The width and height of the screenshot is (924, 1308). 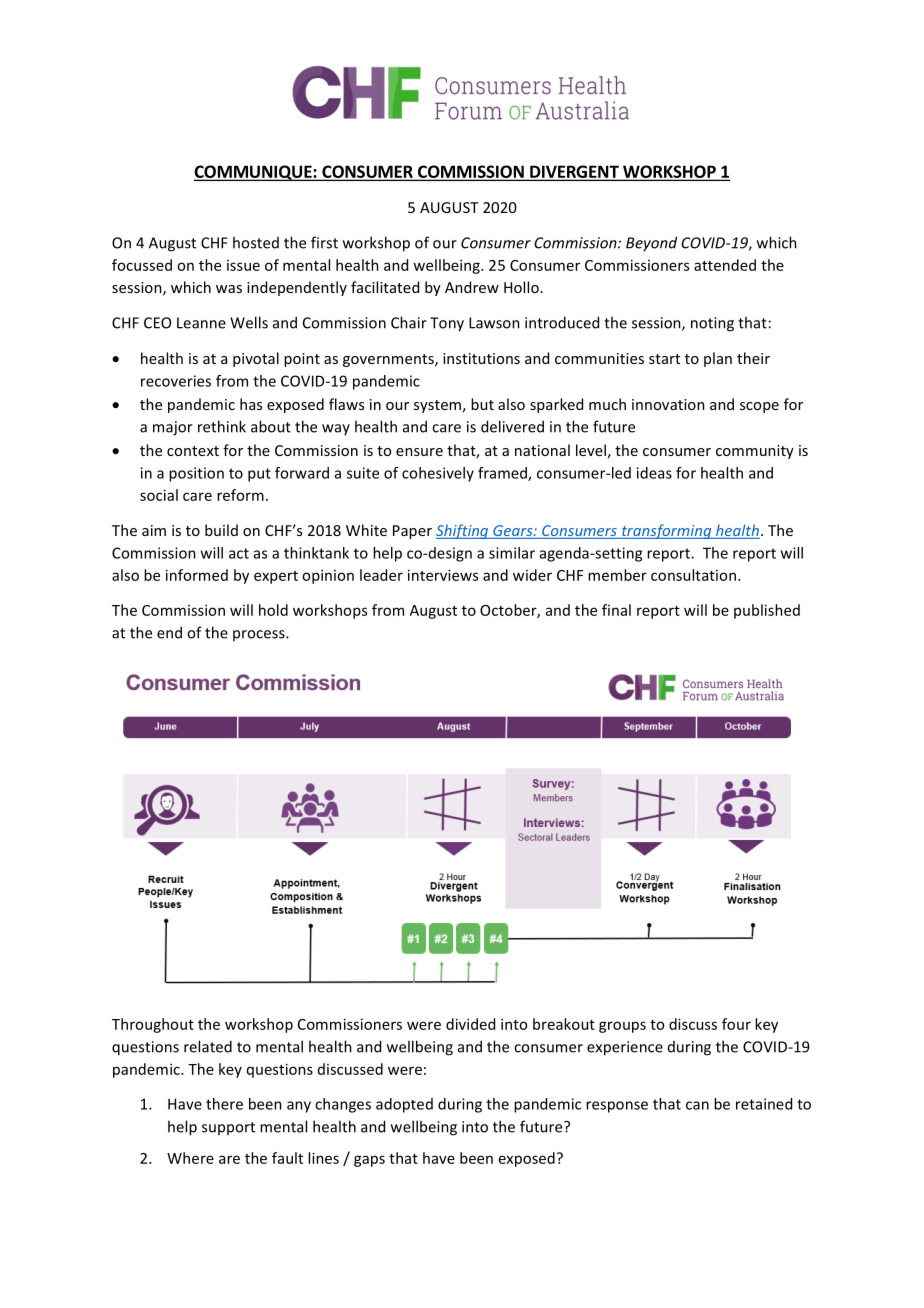 What do you see at coordinates (222, 426) in the screenshot?
I see `rethink` at bounding box center [222, 426].
